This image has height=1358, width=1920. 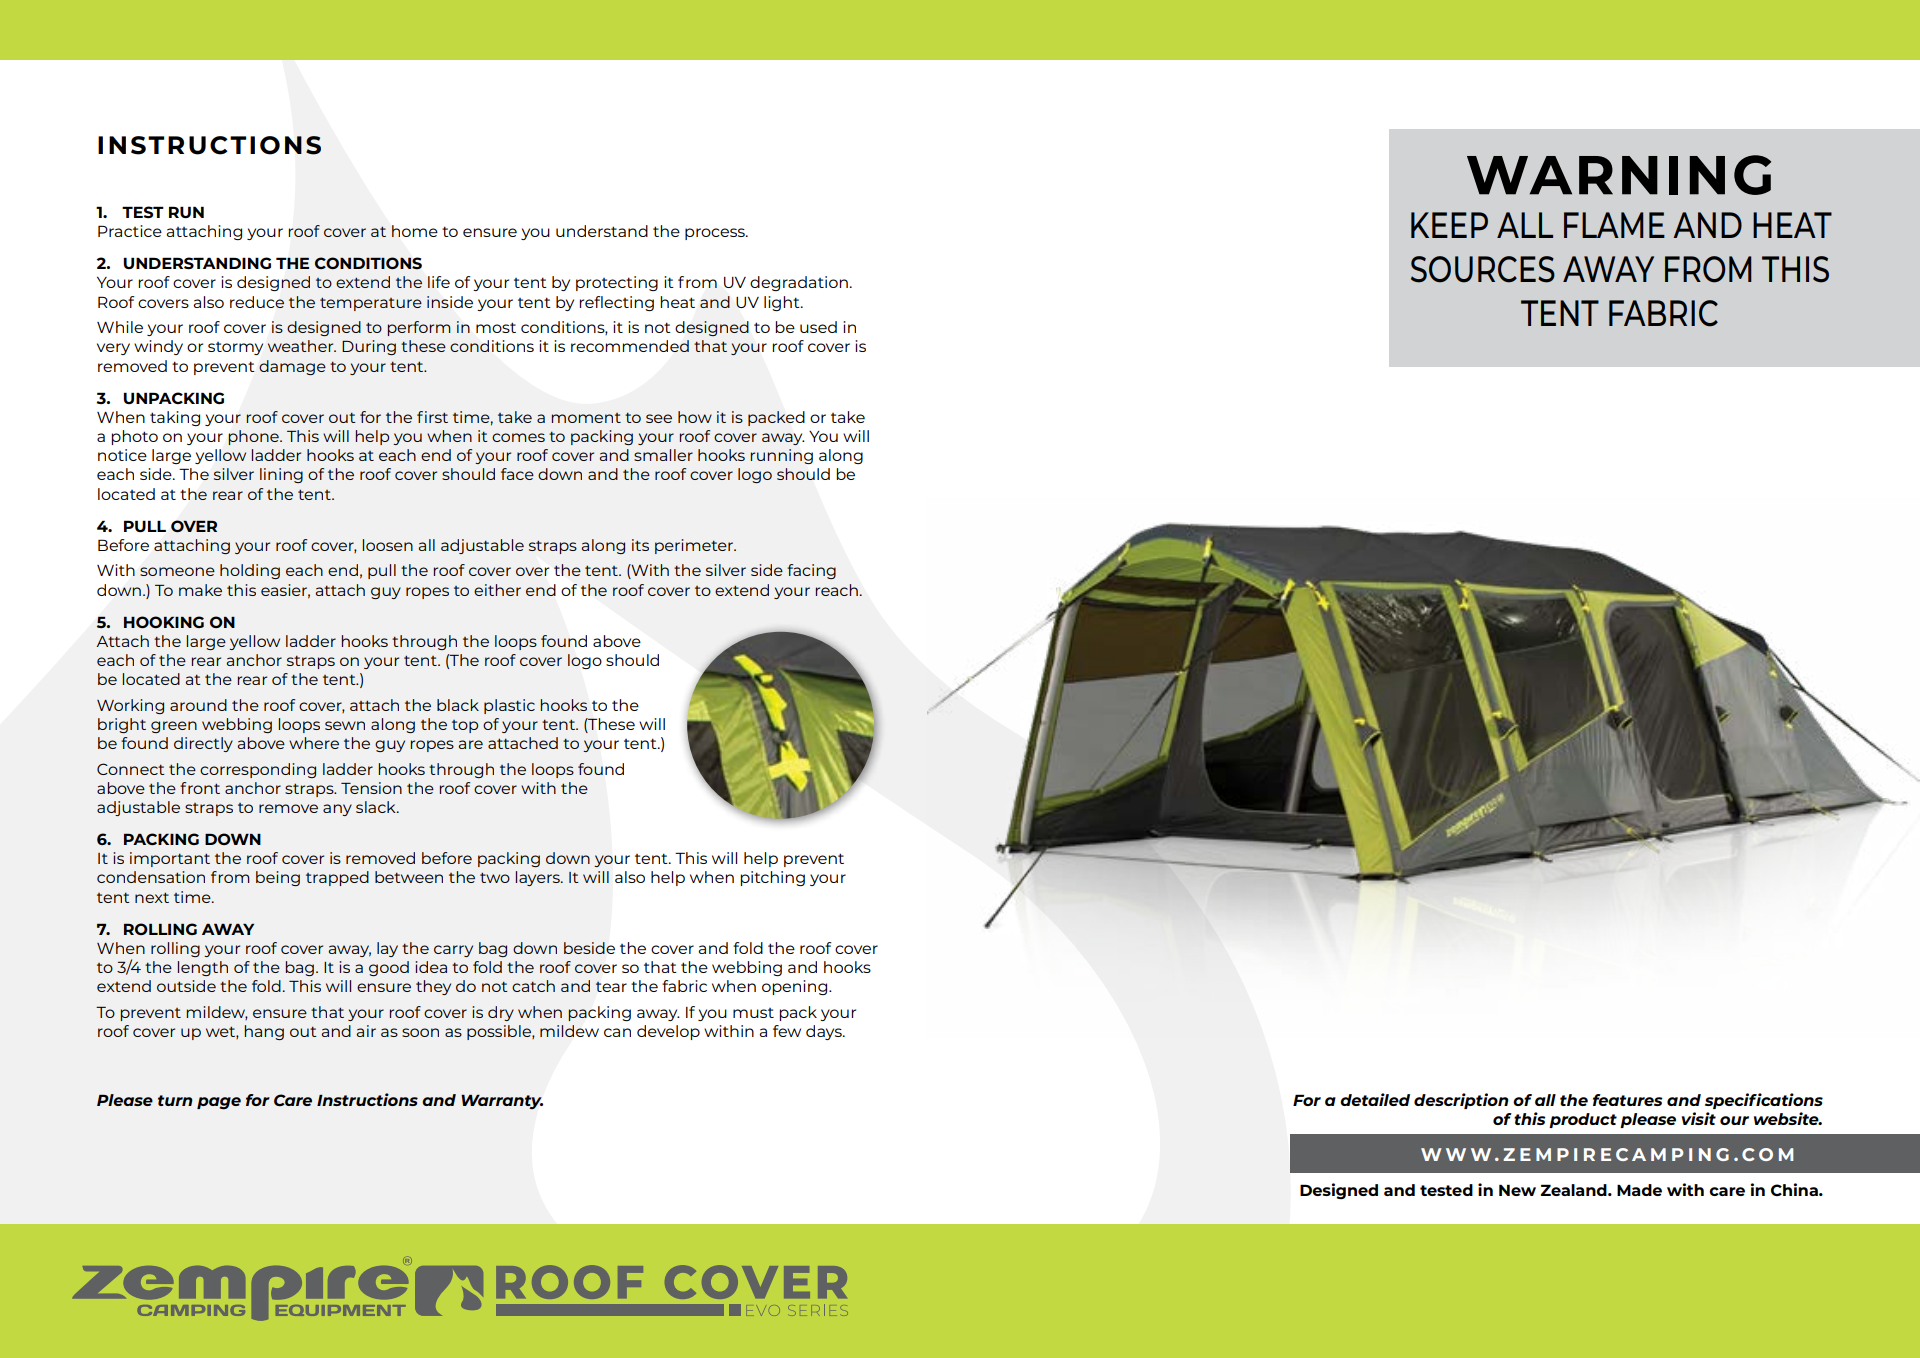 What do you see at coordinates (772, 878) in the image?
I see `pitching` at bounding box center [772, 878].
